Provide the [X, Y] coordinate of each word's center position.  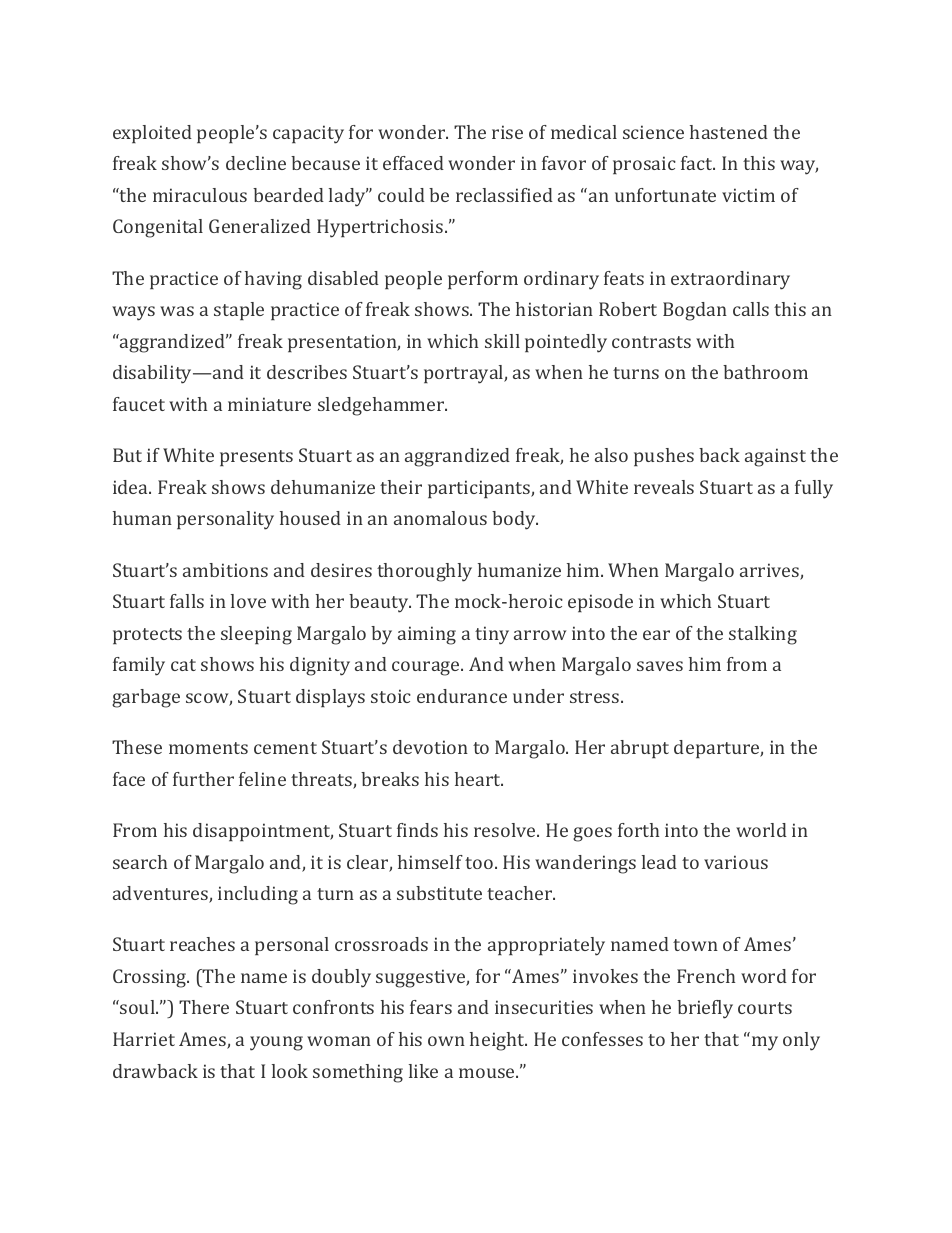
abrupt [640, 749]
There [204, 1007]
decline [256, 163]
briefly [705, 1009]
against [775, 457]
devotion [430, 747]
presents [256, 458]
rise [507, 132]
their [401, 487]
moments [208, 748]
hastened [729, 132]
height [498, 1041]
